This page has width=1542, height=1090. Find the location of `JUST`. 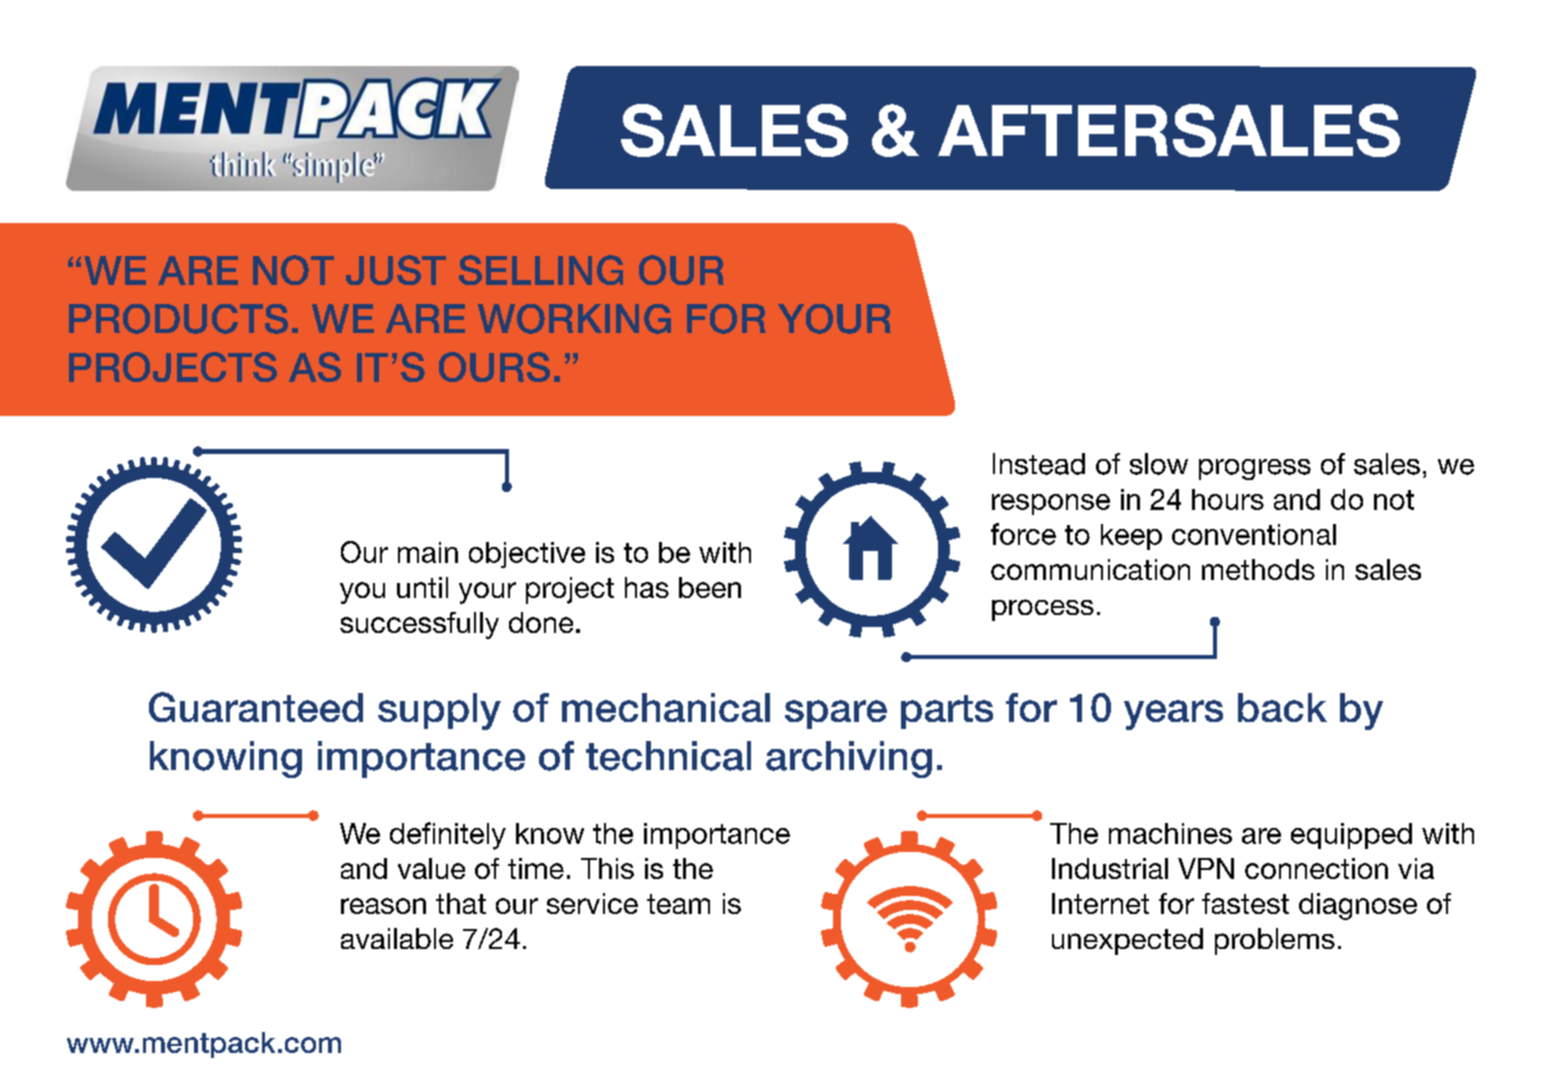

JUST is located at coordinates (396, 270).
